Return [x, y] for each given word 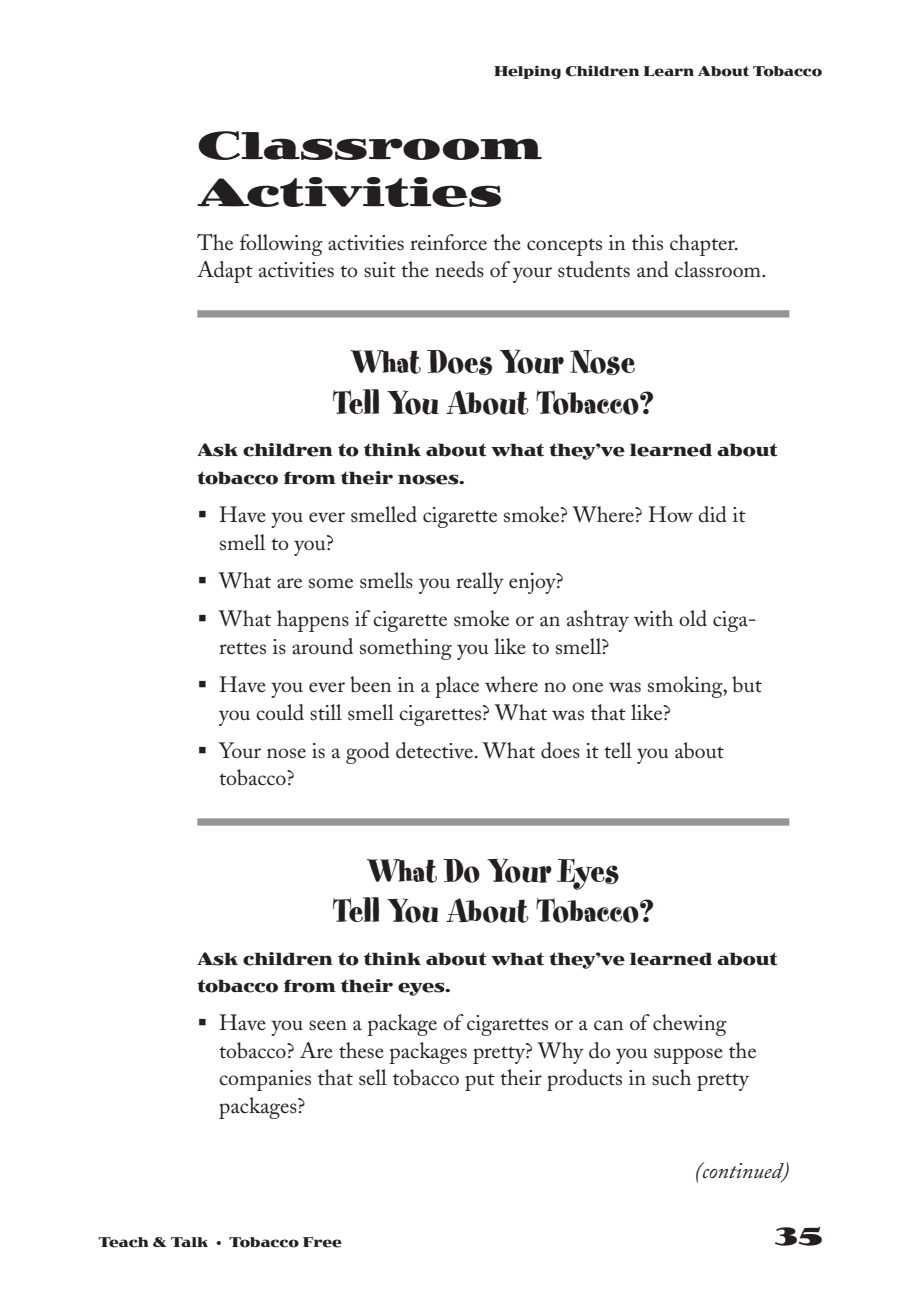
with [653, 618]
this [647, 242]
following [281, 245]
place [457, 687]
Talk [189, 1242]
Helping [527, 72]
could [280, 712]
